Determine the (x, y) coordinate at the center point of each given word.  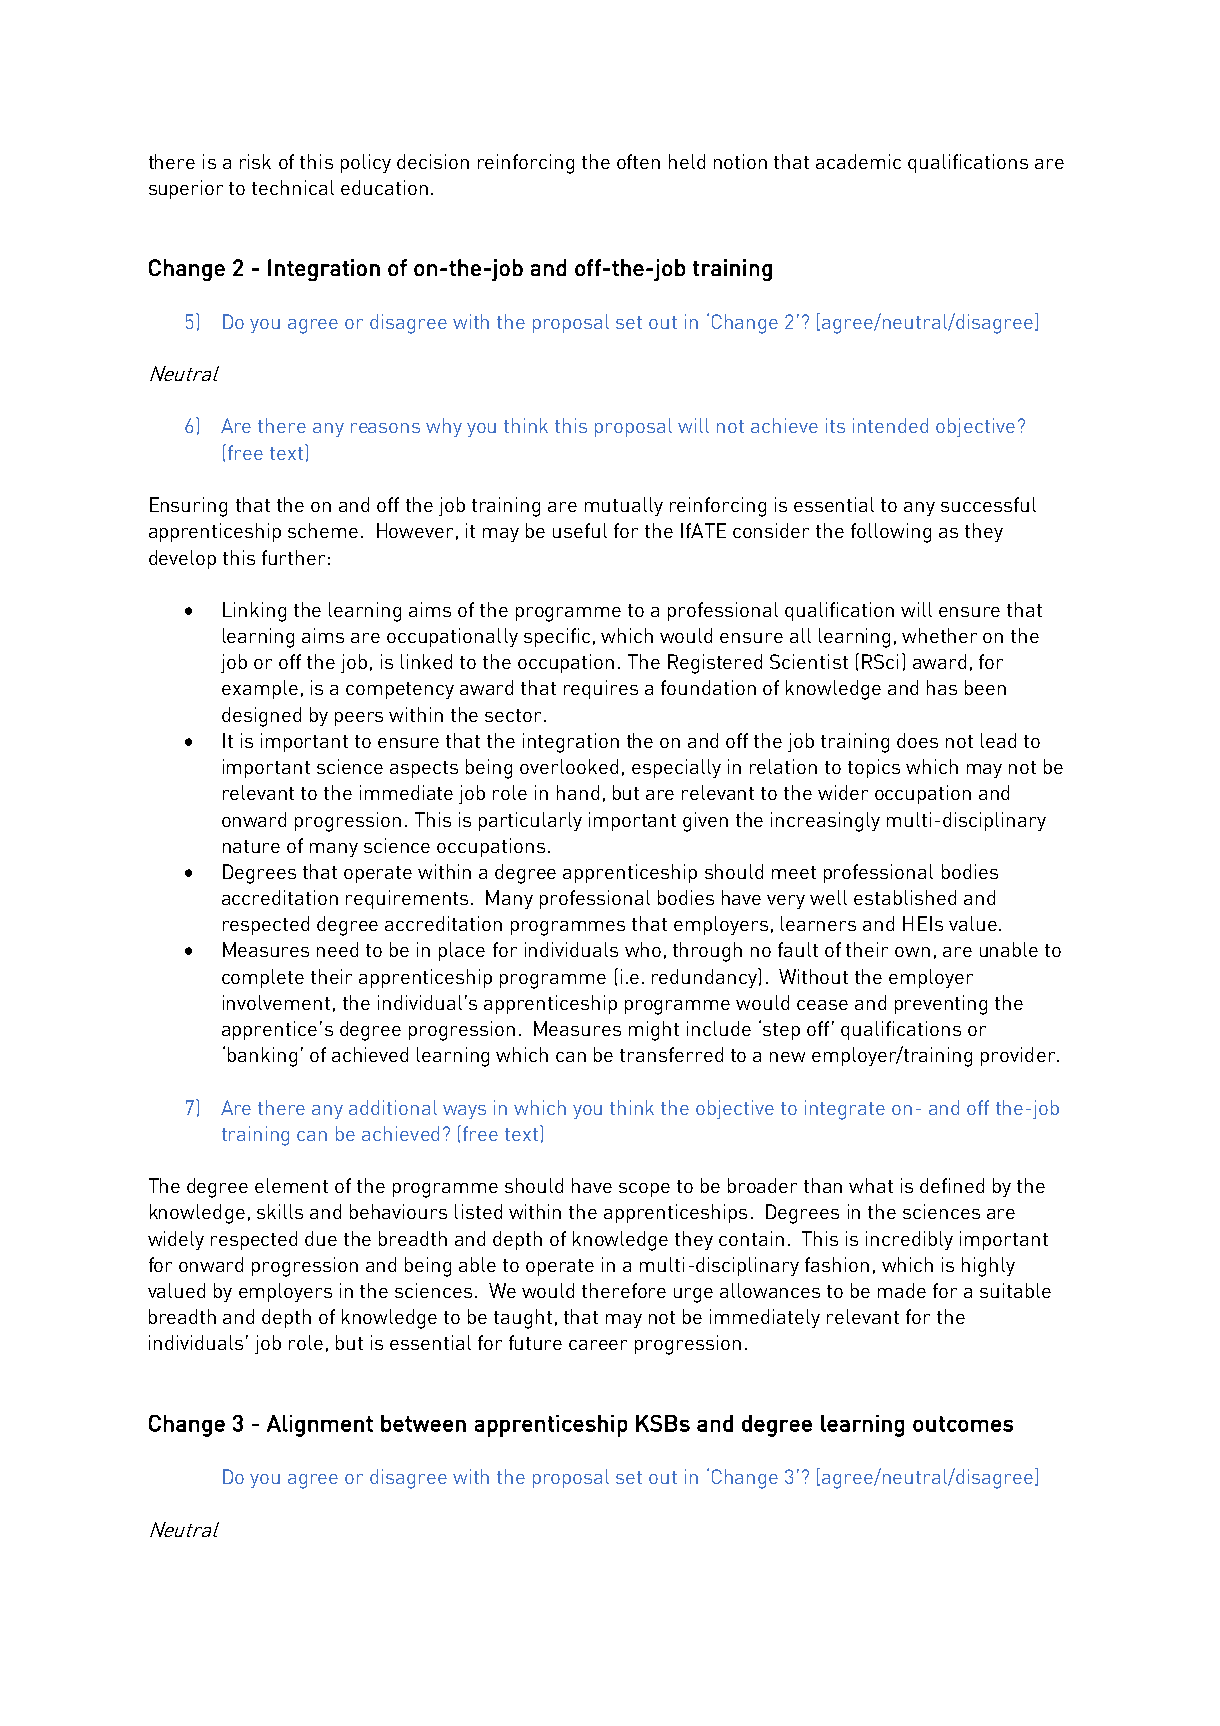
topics (874, 768)
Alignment (320, 1426)
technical (293, 187)
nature (251, 846)
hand (578, 792)
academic (858, 161)
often (638, 161)
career (598, 1345)
